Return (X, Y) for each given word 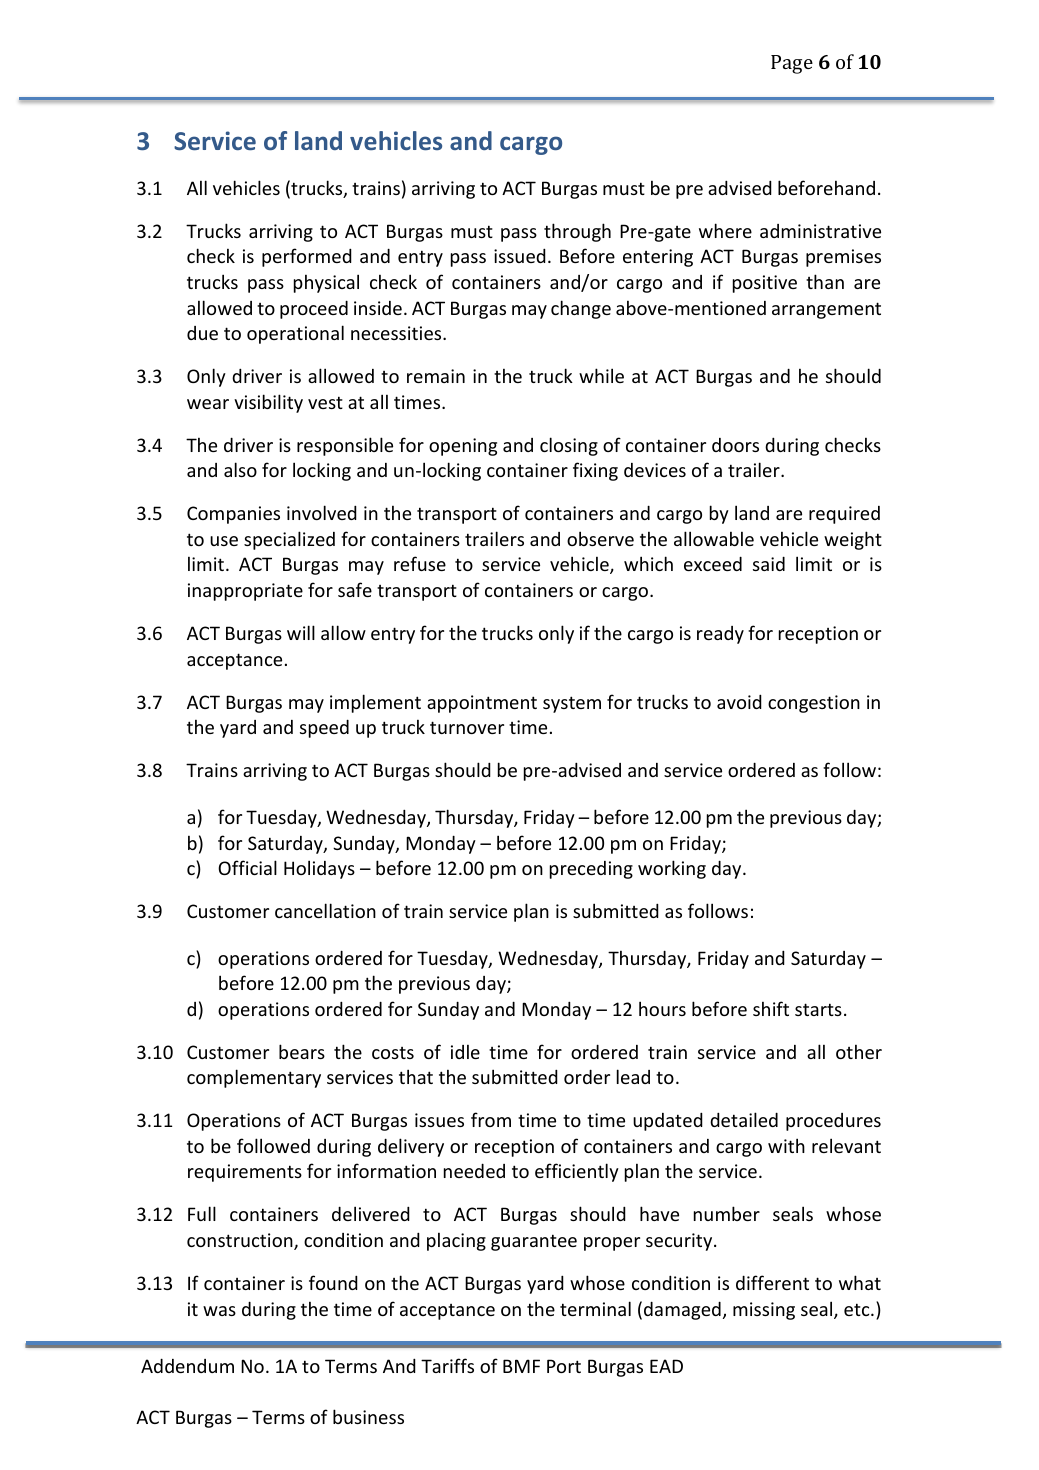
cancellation (325, 910)
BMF (521, 1366)
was (219, 1311)
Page (792, 64)
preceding (591, 870)
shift (771, 1008)
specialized (289, 540)
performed (307, 257)
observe (600, 538)
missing (764, 1311)
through (577, 232)
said (769, 563)
